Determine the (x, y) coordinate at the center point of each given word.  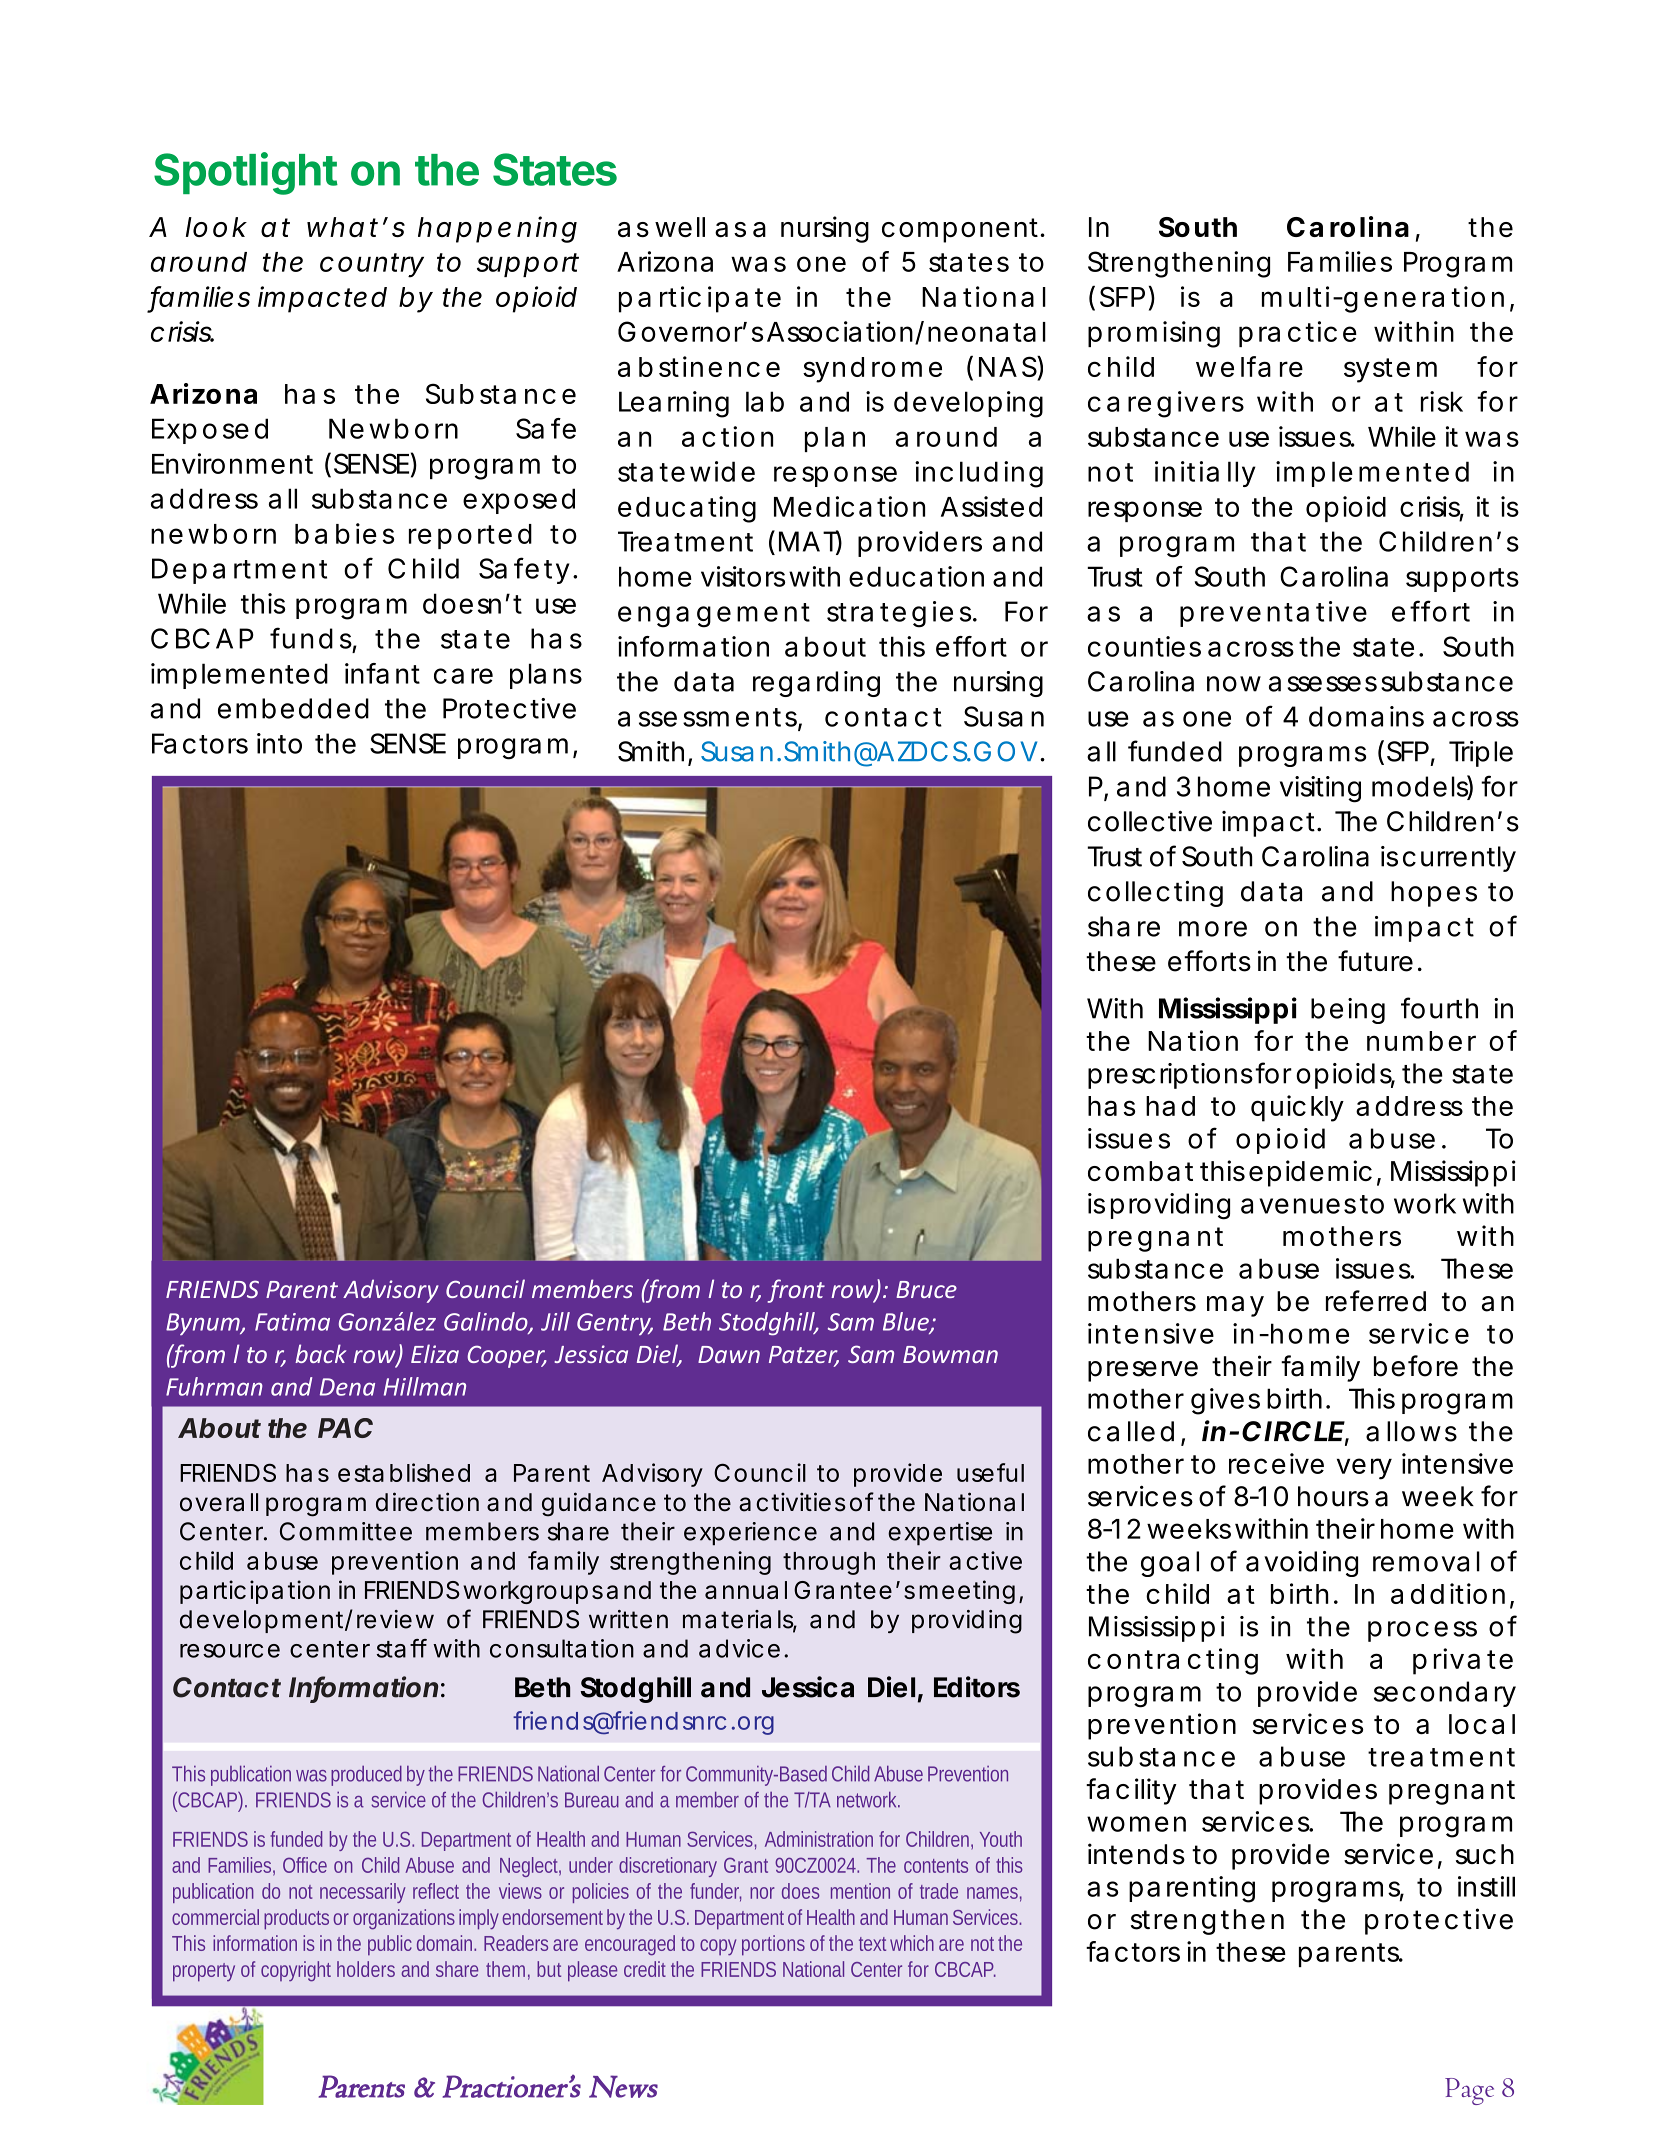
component (962, 230)
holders (366, 1969)
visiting (1320, 789)
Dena (347, 1387)
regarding (816, 684)
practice (1298, 334)
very (1364, 1469)
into (279, 743)
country (372, 265)
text (875, 1944)
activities (792, 1502)
